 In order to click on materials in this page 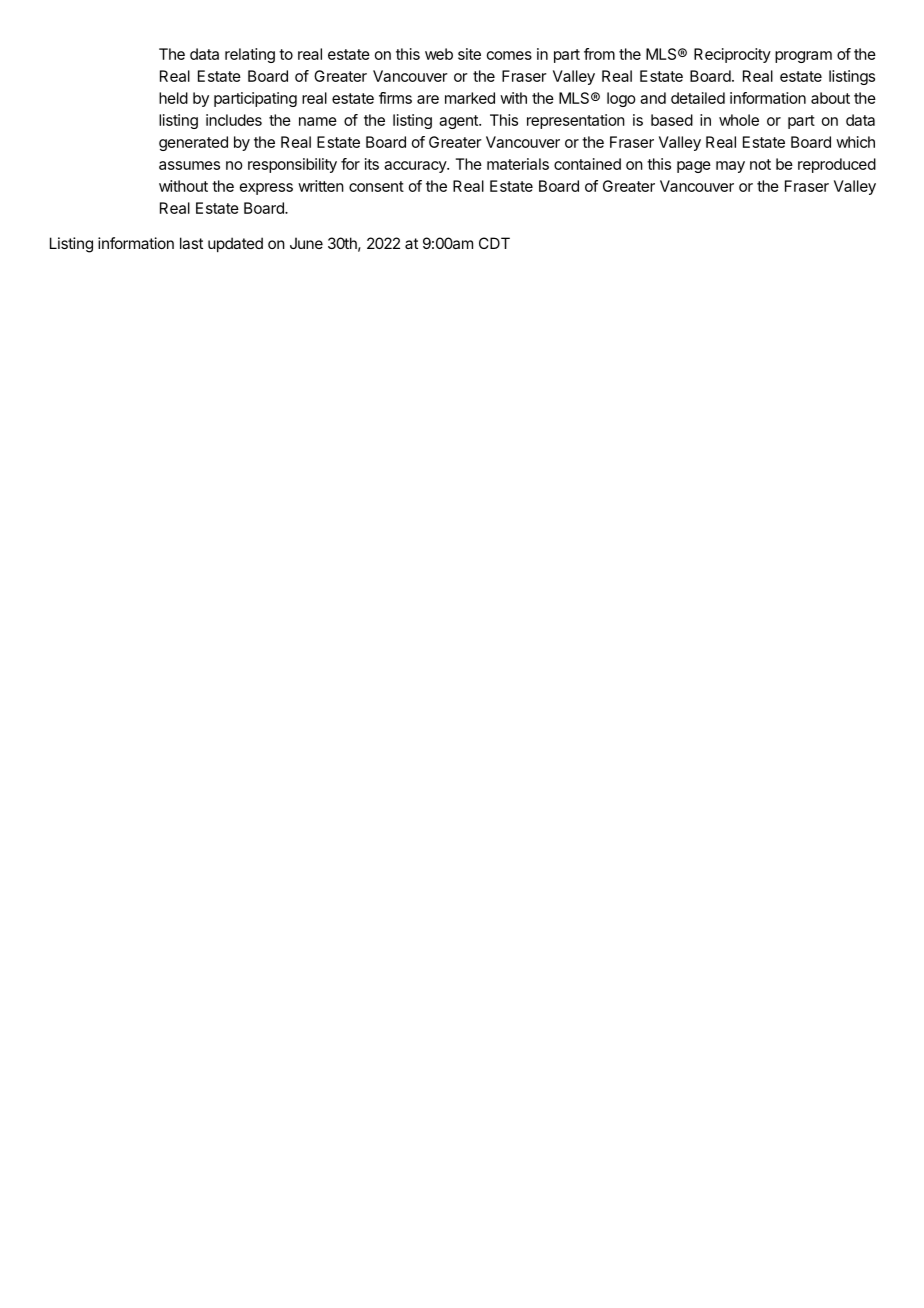, I will do `click(518, 164)`.
